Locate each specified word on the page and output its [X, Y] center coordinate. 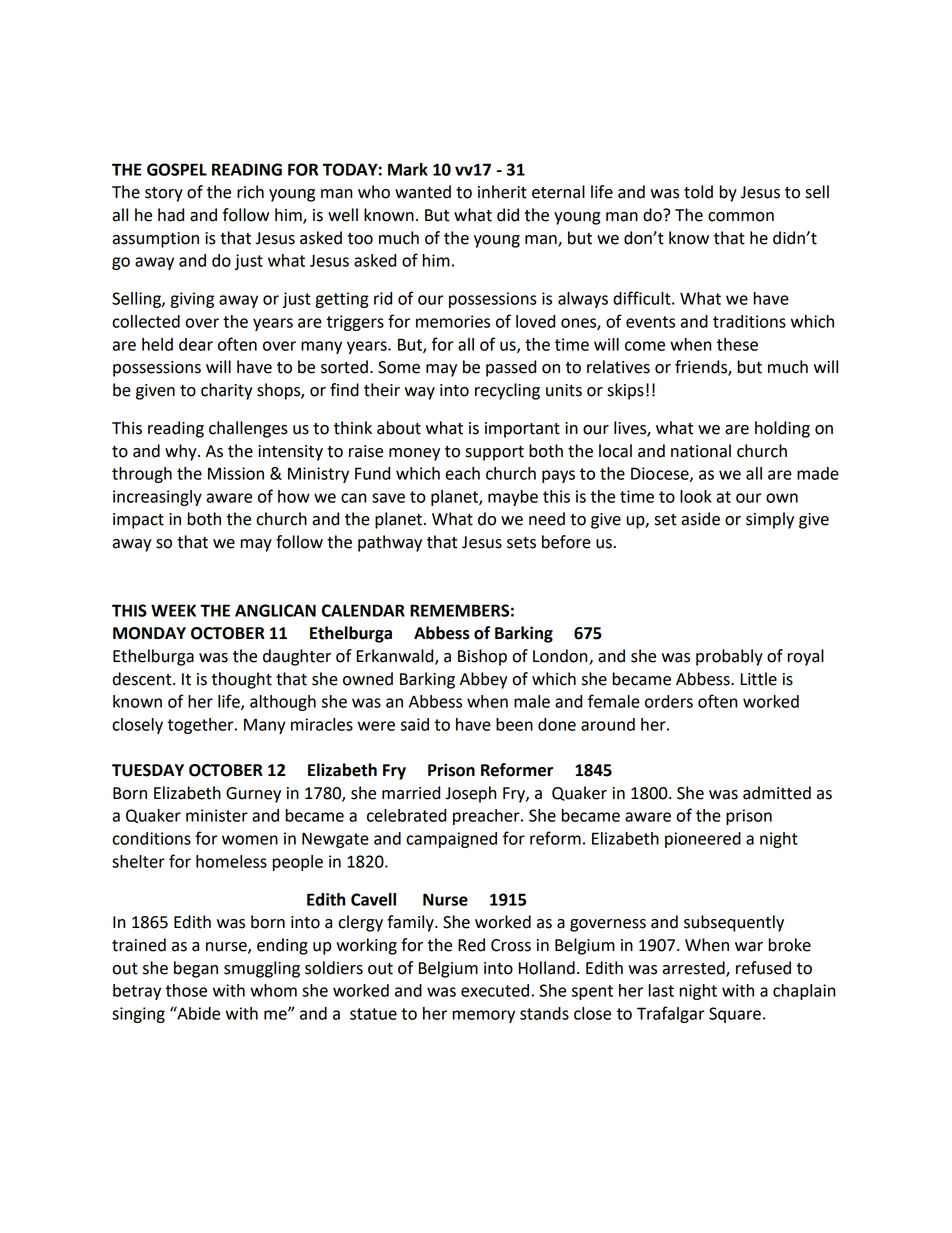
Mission [236, 473]
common [741, 217]
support [494, 453]
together [201, 726]
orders [669, 701]
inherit [502, 192]
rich [250, 192]
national [701, 451]
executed [495, 990]
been [514, 724]
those [186, 990]
